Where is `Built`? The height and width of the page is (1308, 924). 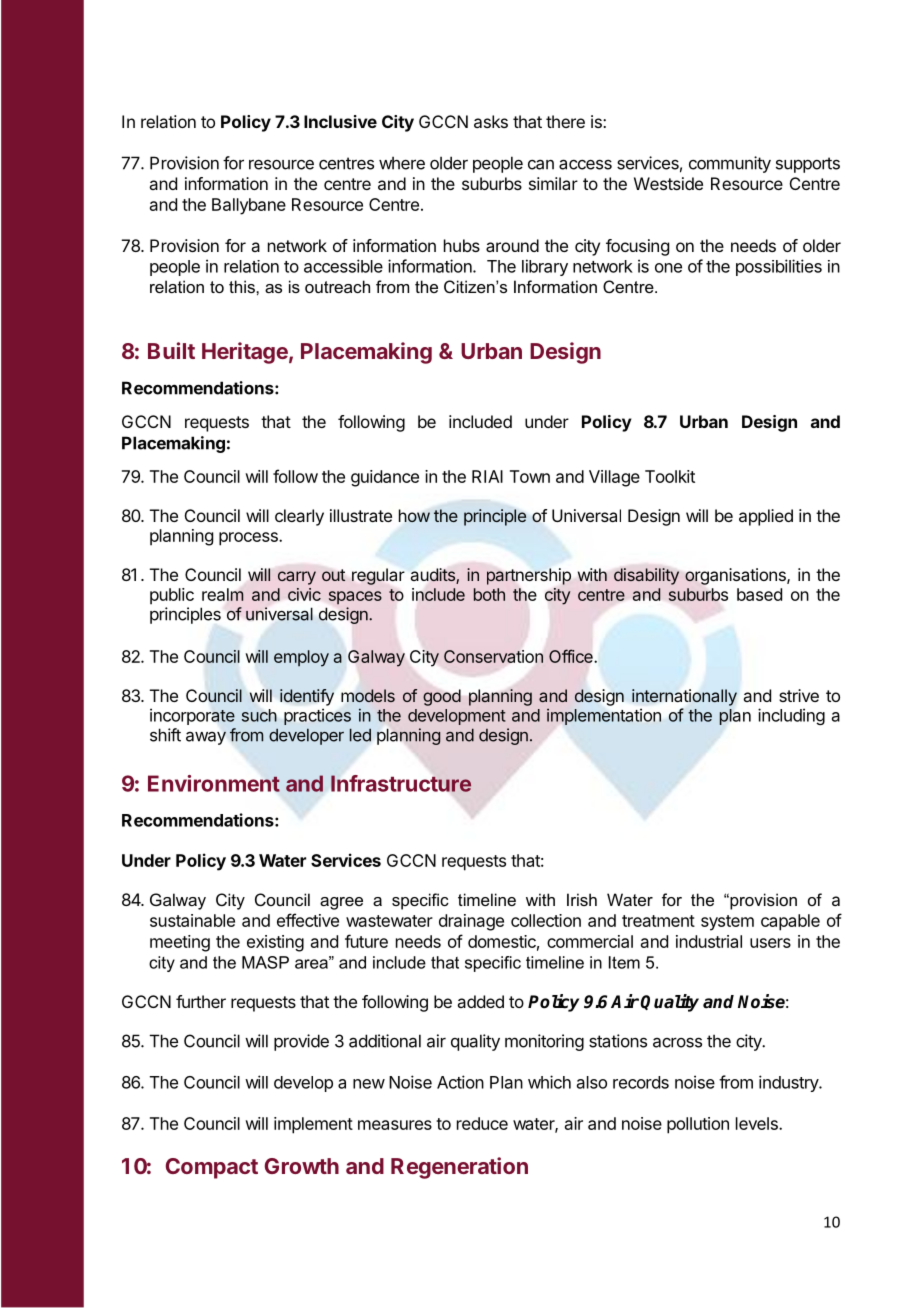
Built is located at coordinates (171, 350).
